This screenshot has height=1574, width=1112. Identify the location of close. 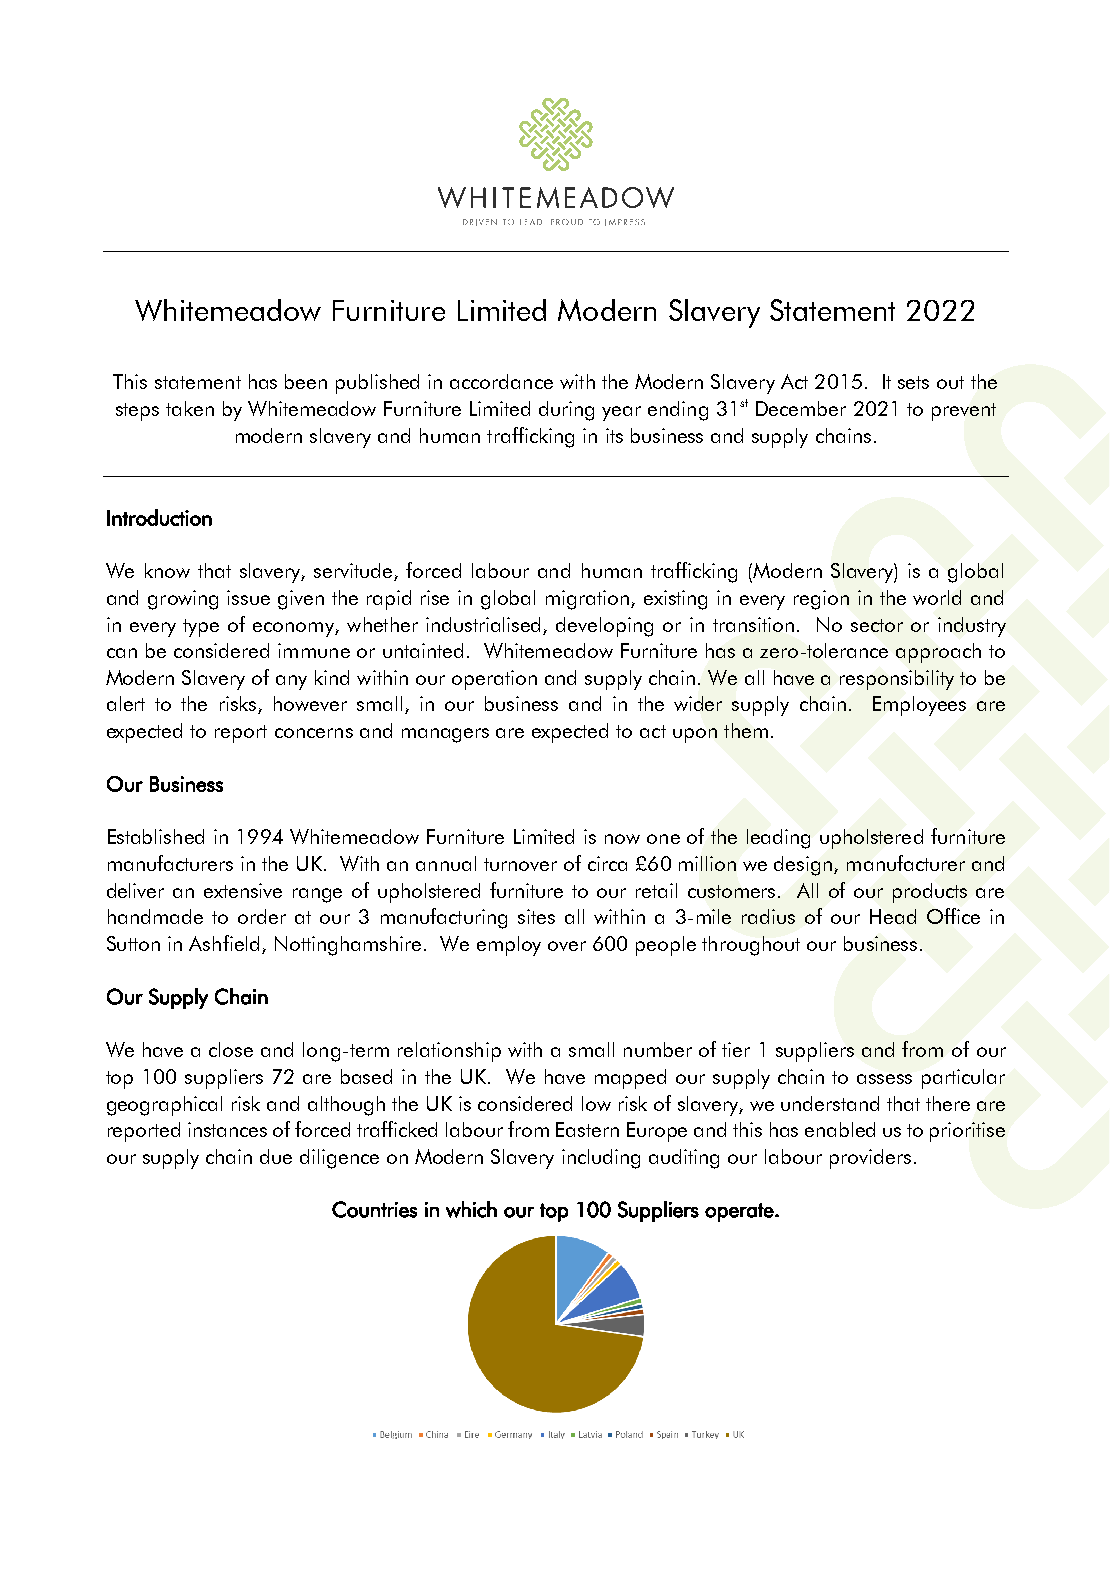
(231, 1049).
